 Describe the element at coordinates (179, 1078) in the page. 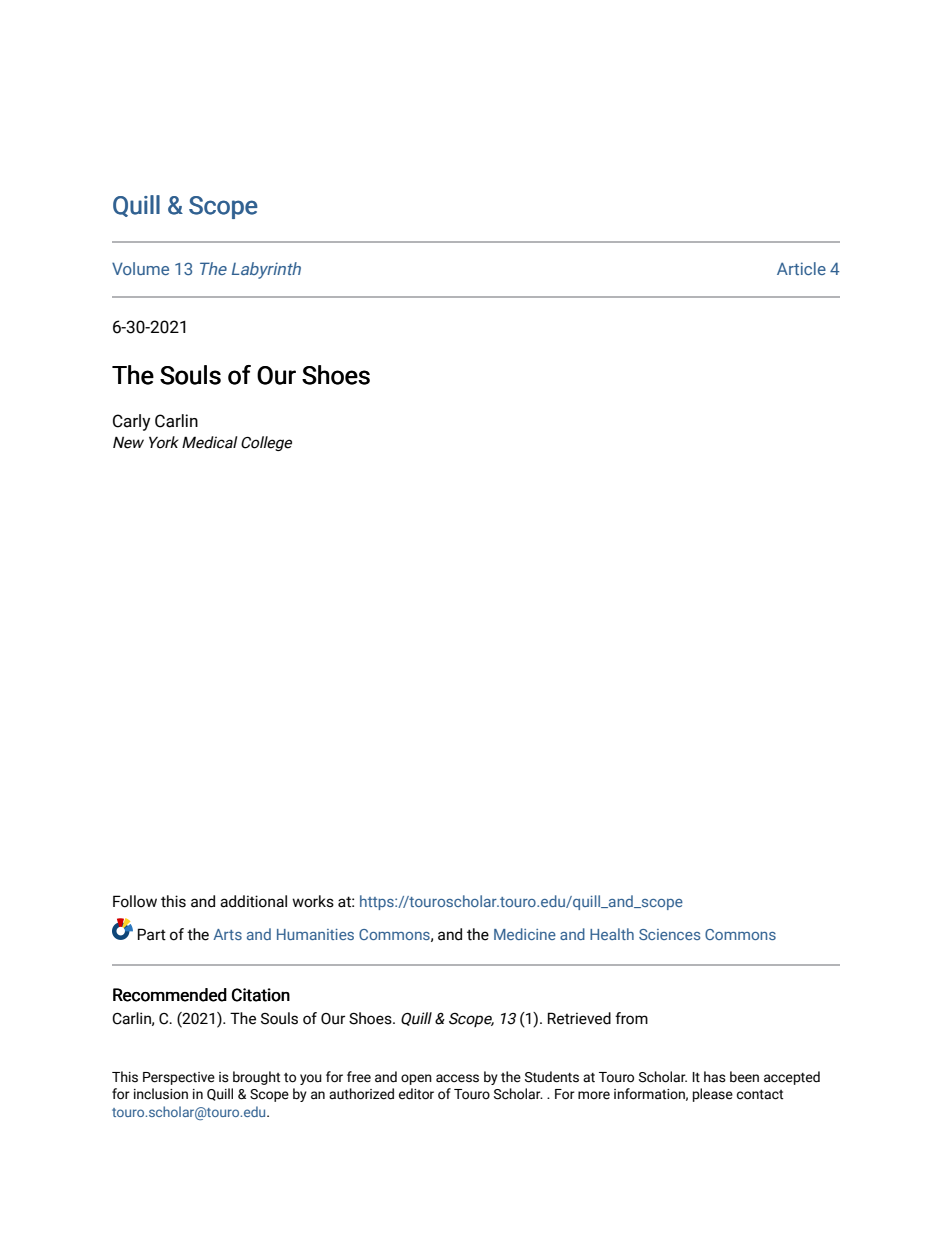

I see `Perspective` at that location.
